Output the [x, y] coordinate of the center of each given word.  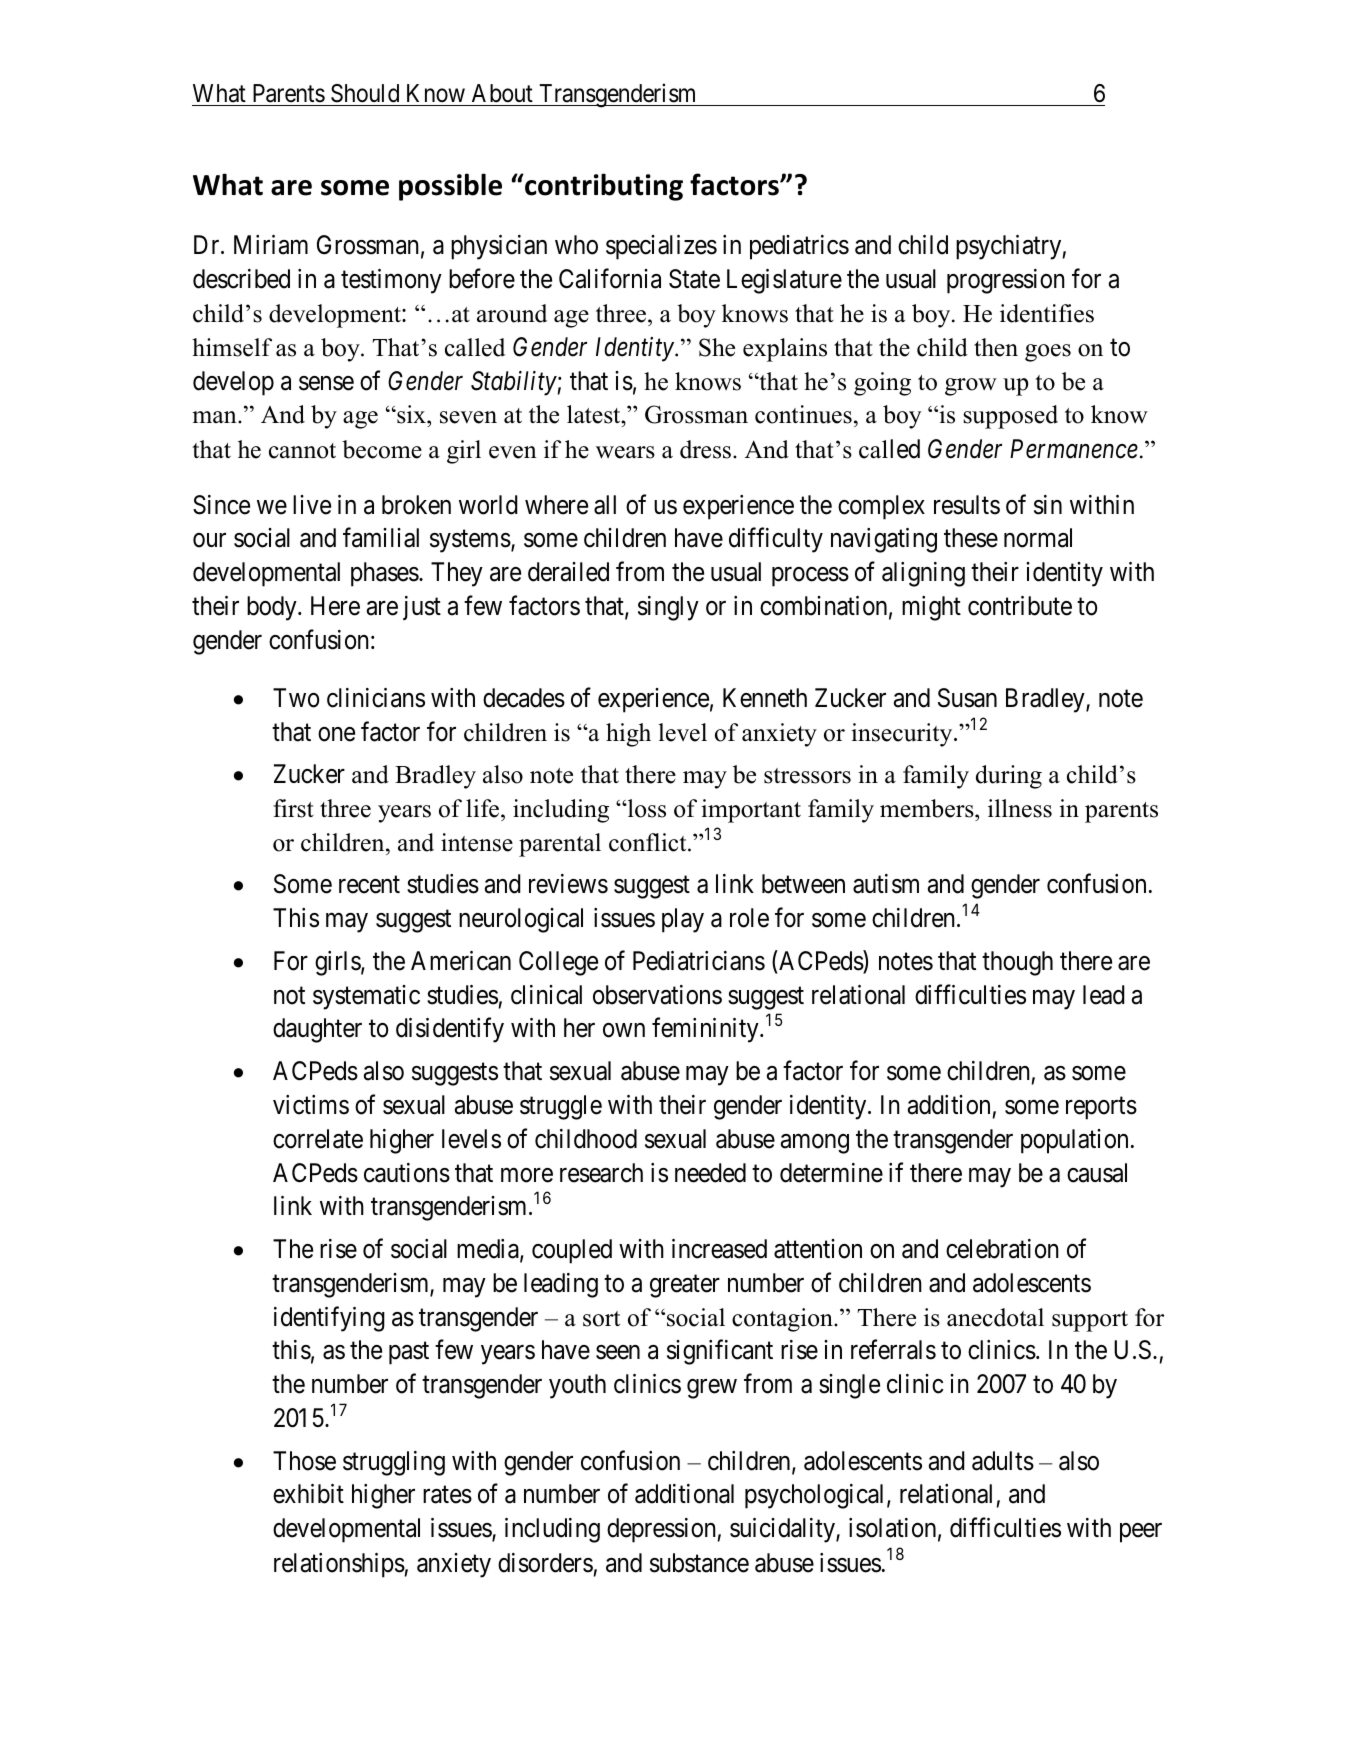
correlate [318, 1139]
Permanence [1074, 449]
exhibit [308, 1494]
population [1074, 1141]
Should [365, 93]
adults [1003, 1461]
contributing [603, 187]
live [312, 505]
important [751, 811]
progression [1006, 281]
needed [710, 1173]
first [293, 808]
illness [1020, 808]
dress [707, 449]
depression [661, 1530]
